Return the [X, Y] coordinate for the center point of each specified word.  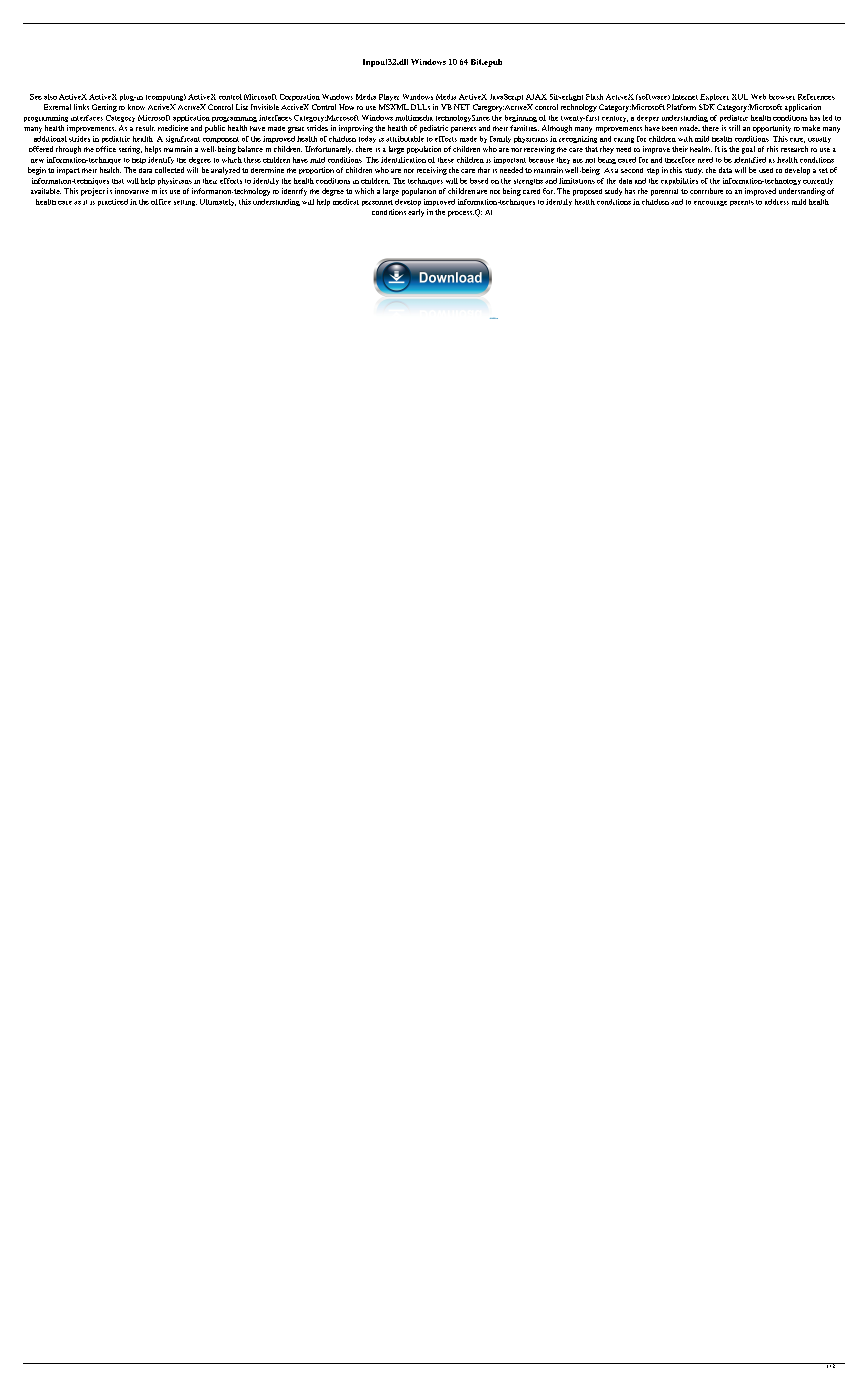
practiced [113, 202]
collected [169, 170]
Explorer [714, 97]
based [479, 181]
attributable [405, 139]
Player [389, 97]
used [766, 170]
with [685, 139]
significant [183, 139]
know [136, 107]
